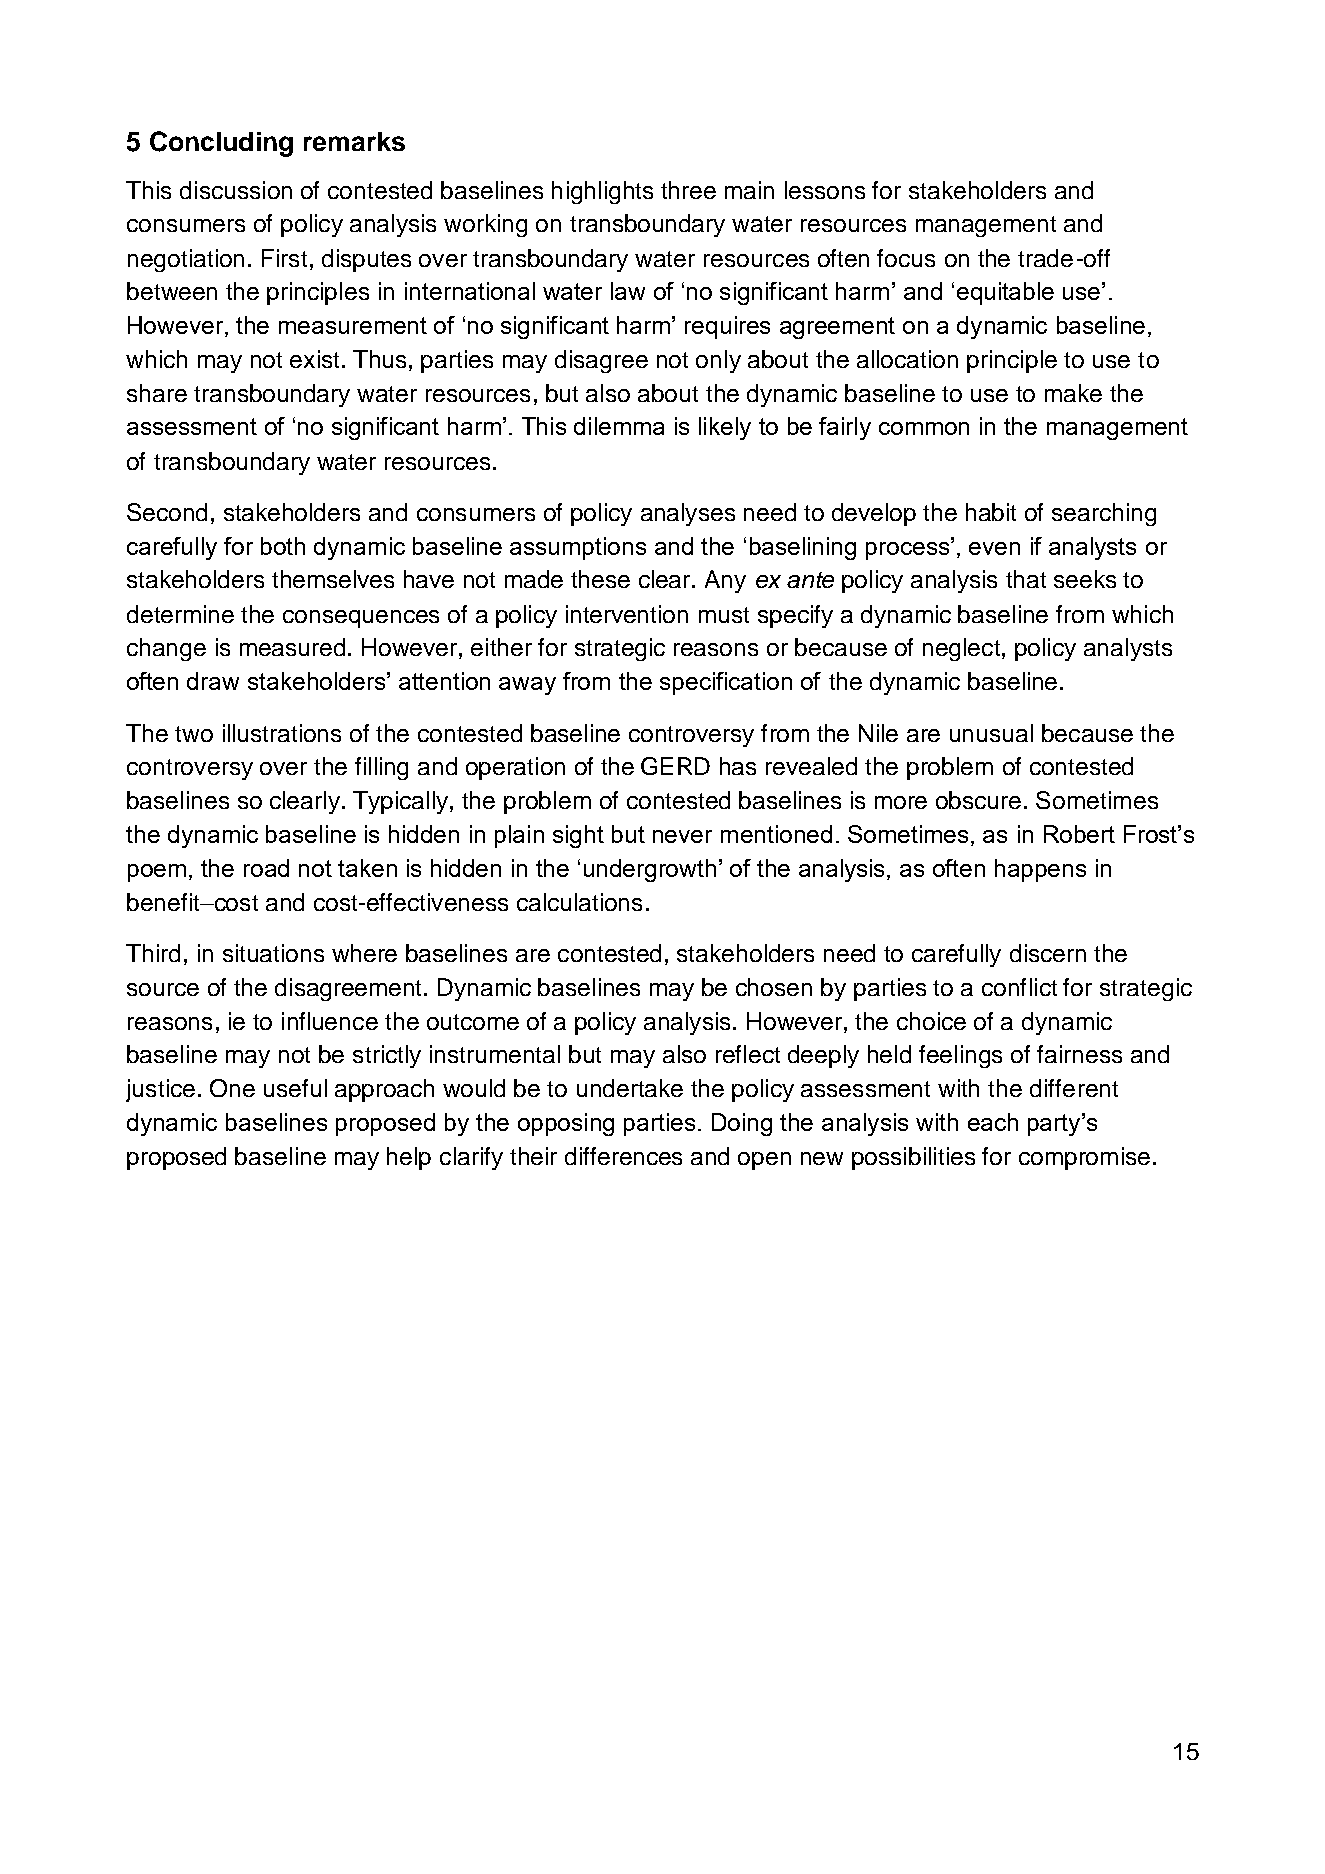 This page has width=1325, height=1874. What do you see at coordinates (623, 1156) in the page?
I see `differences` at bounding box center [623, 1156].
